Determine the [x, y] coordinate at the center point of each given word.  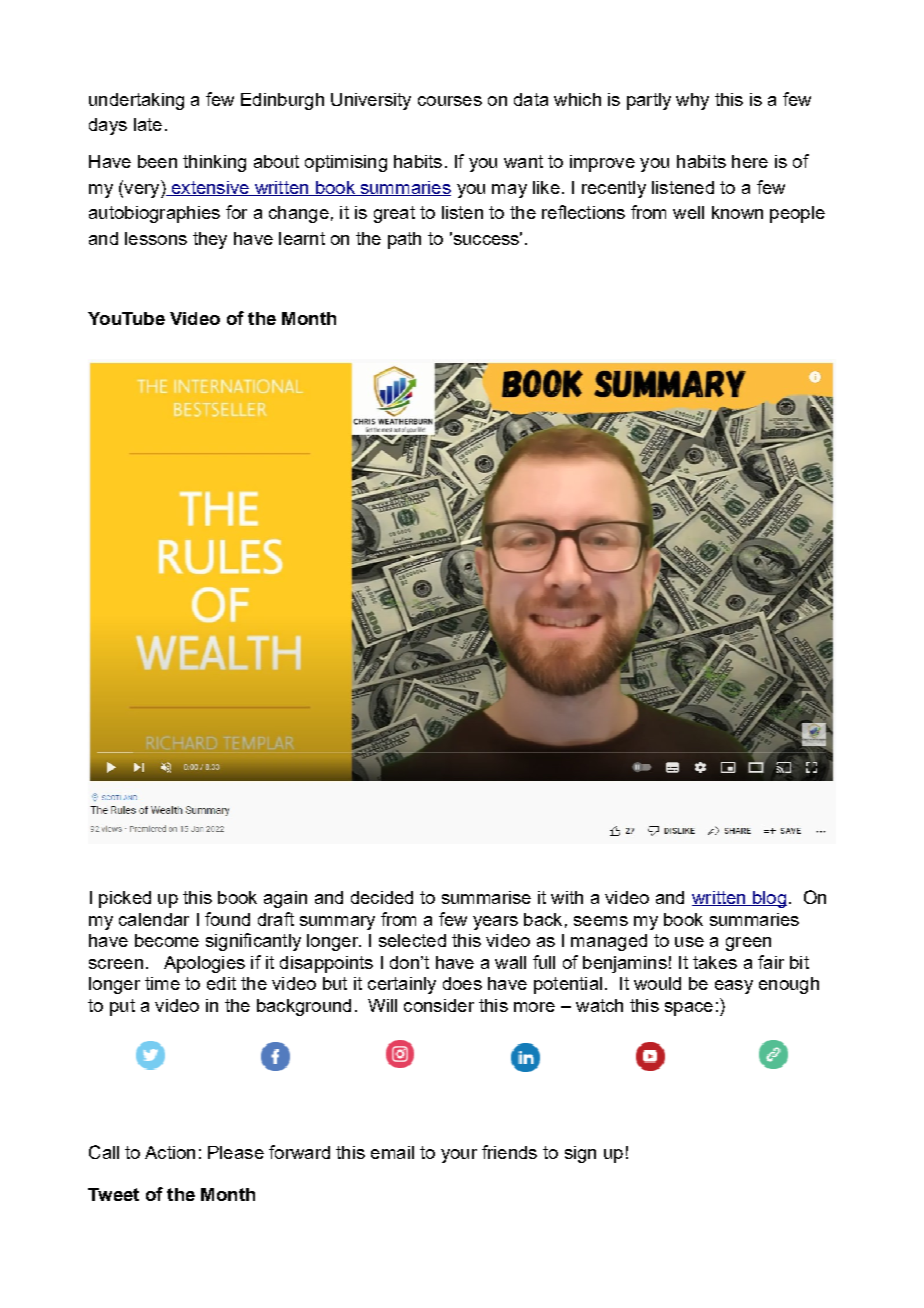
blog [769, 899]
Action [170, 1152]
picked [125, 899]
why [692, 101]
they [210, 240]
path [404, 240]
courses [450, 101]
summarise [486, 897]
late [148, 124]
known [737, 212]
